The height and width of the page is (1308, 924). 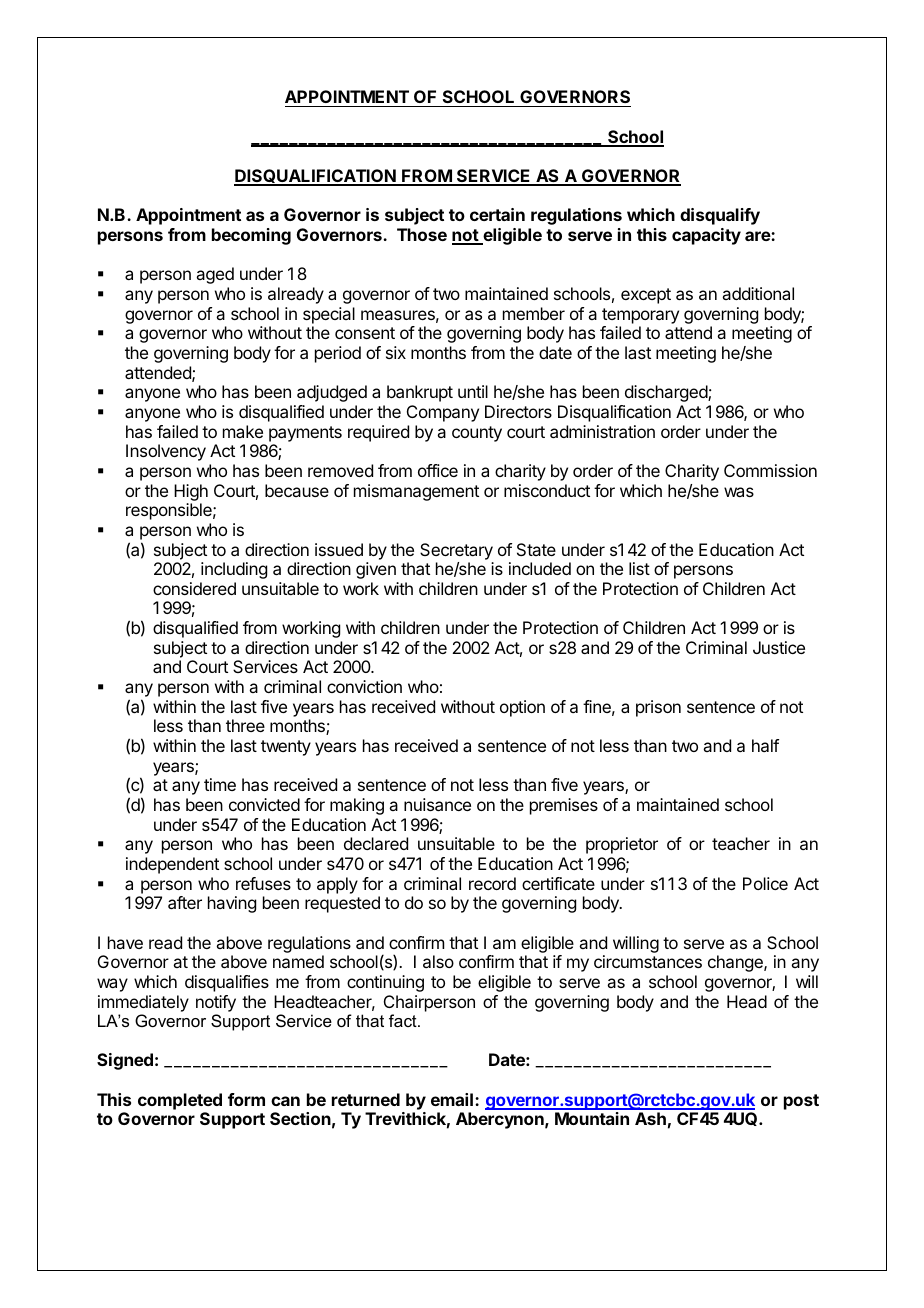 What do you see at coordinates (215, 275) in the page?
I see `aged` at bounding box center [215, 275].
